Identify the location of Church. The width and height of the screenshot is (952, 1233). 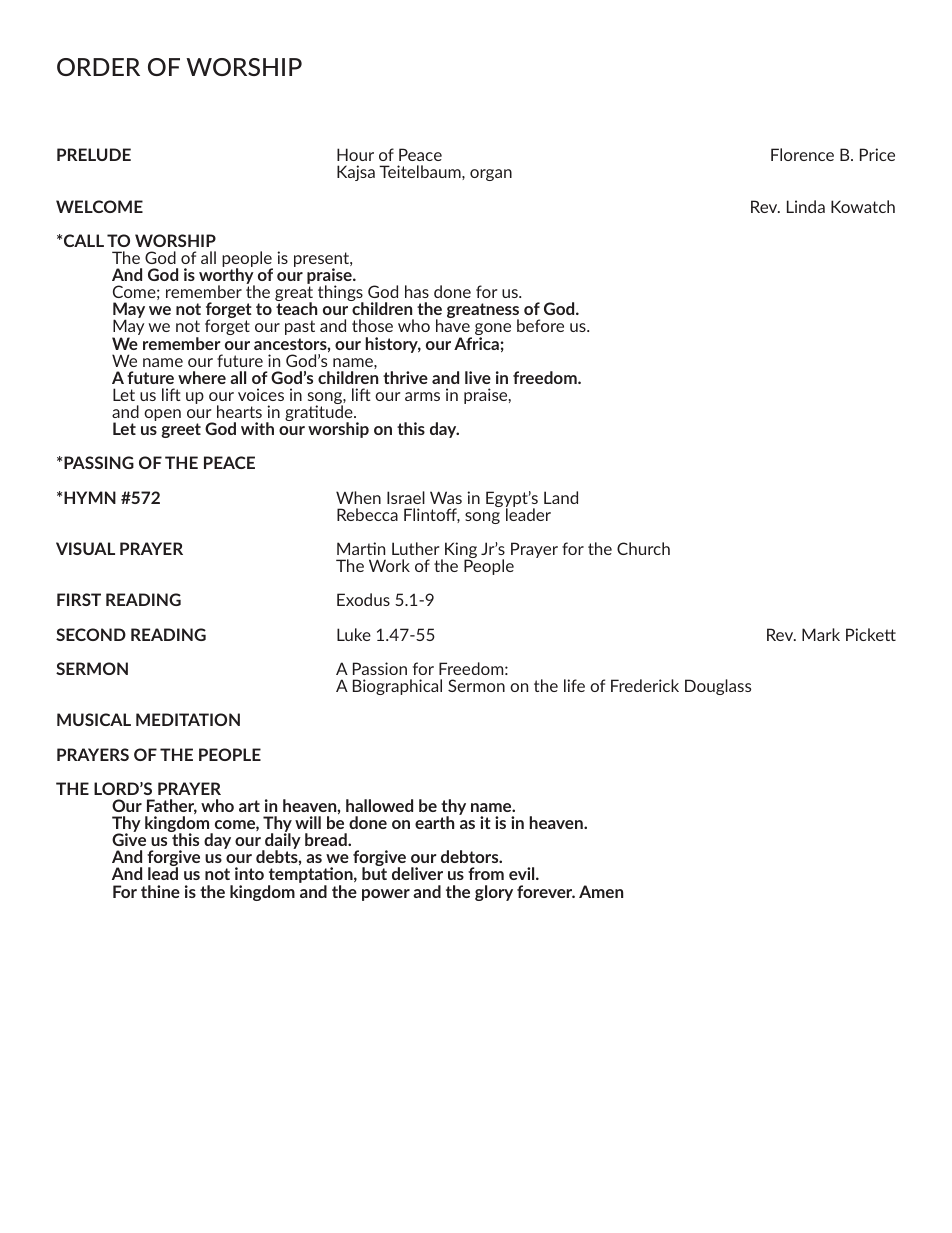
(643, 548).
